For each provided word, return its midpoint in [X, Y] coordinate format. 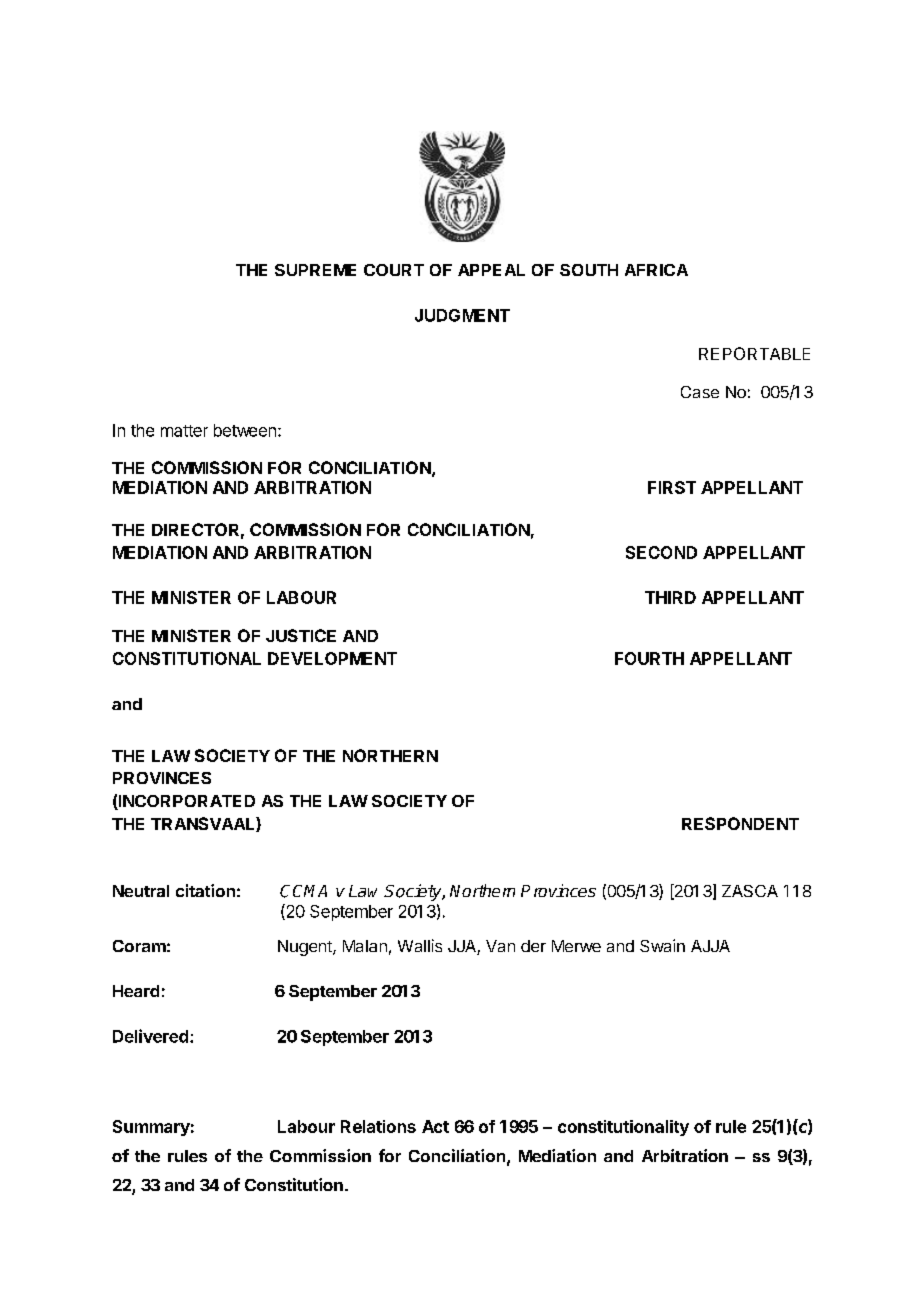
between [245, 430]
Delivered [150, 1036]
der [533, 946]
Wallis [420, 945]
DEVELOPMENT [332, 658]
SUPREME [315, 270]
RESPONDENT [740, 823]
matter [184, 431]
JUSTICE [301, 635]
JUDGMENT [462, 315]
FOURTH [649, 658]
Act [435, 1126]
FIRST [672, 487]
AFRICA [656, 270]
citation [205, 890]
